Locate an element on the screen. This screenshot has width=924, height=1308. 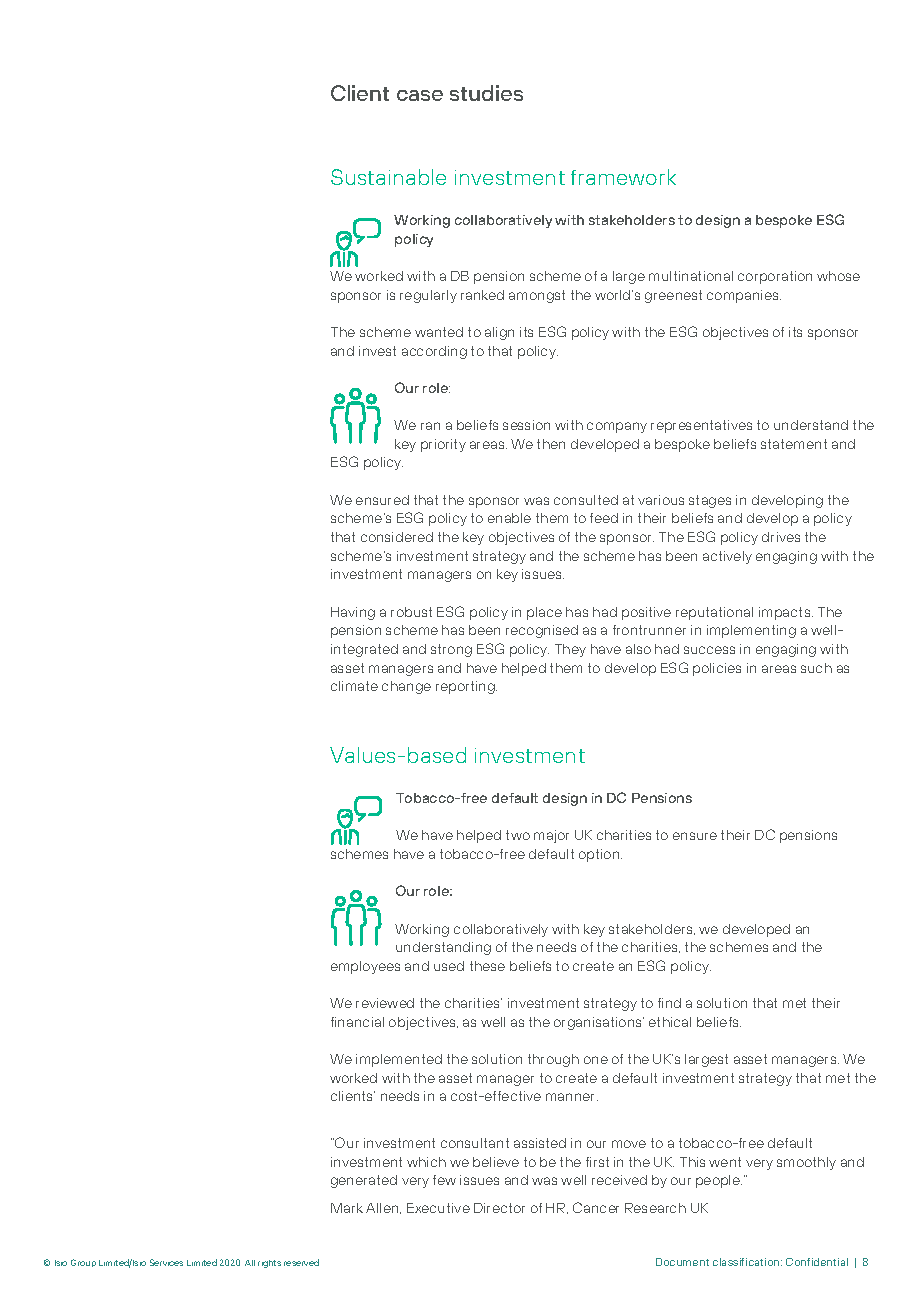
Sustainable is located at coordinates (388, 177).
